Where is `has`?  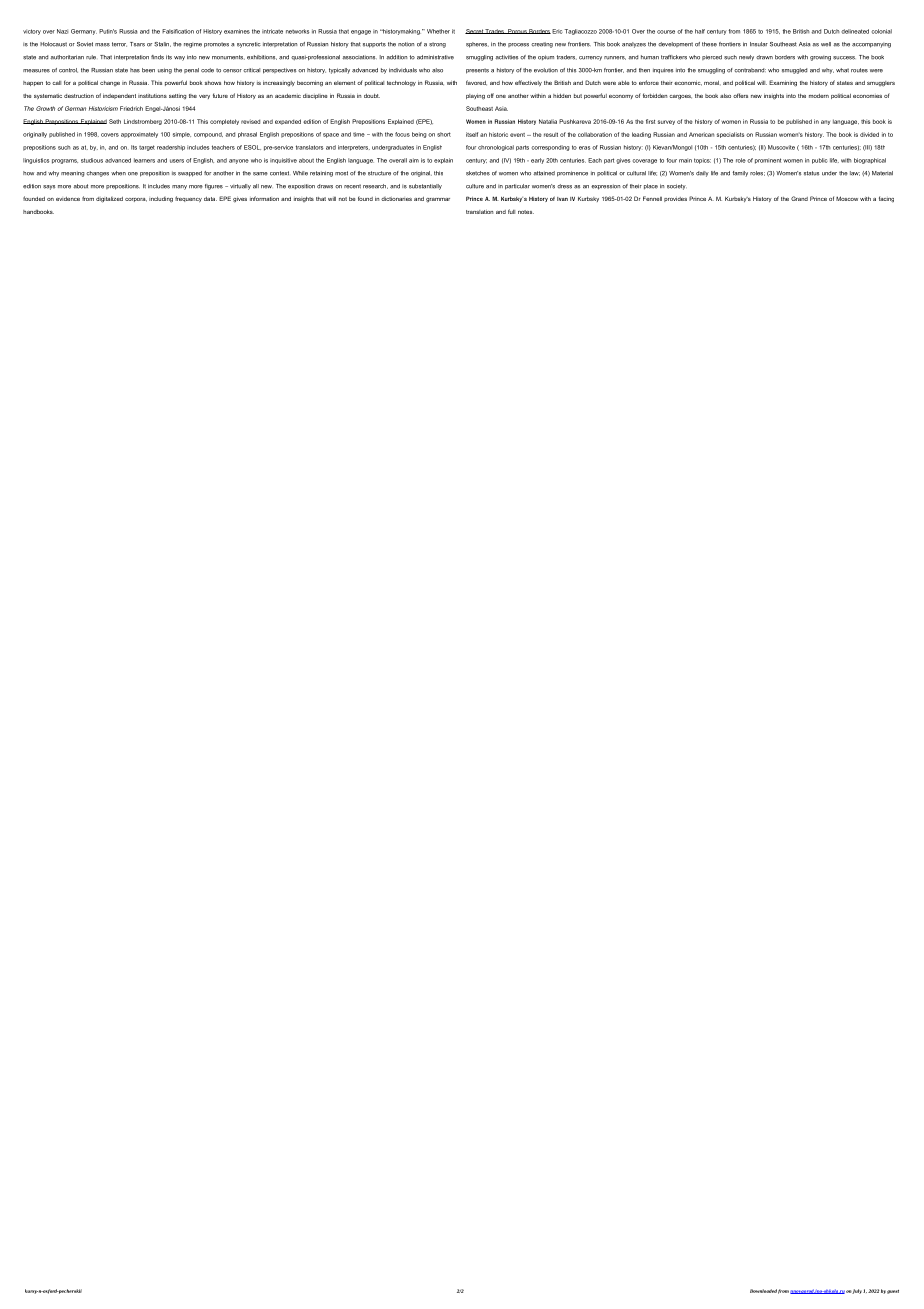 has is located at coordinates (135, 70).
